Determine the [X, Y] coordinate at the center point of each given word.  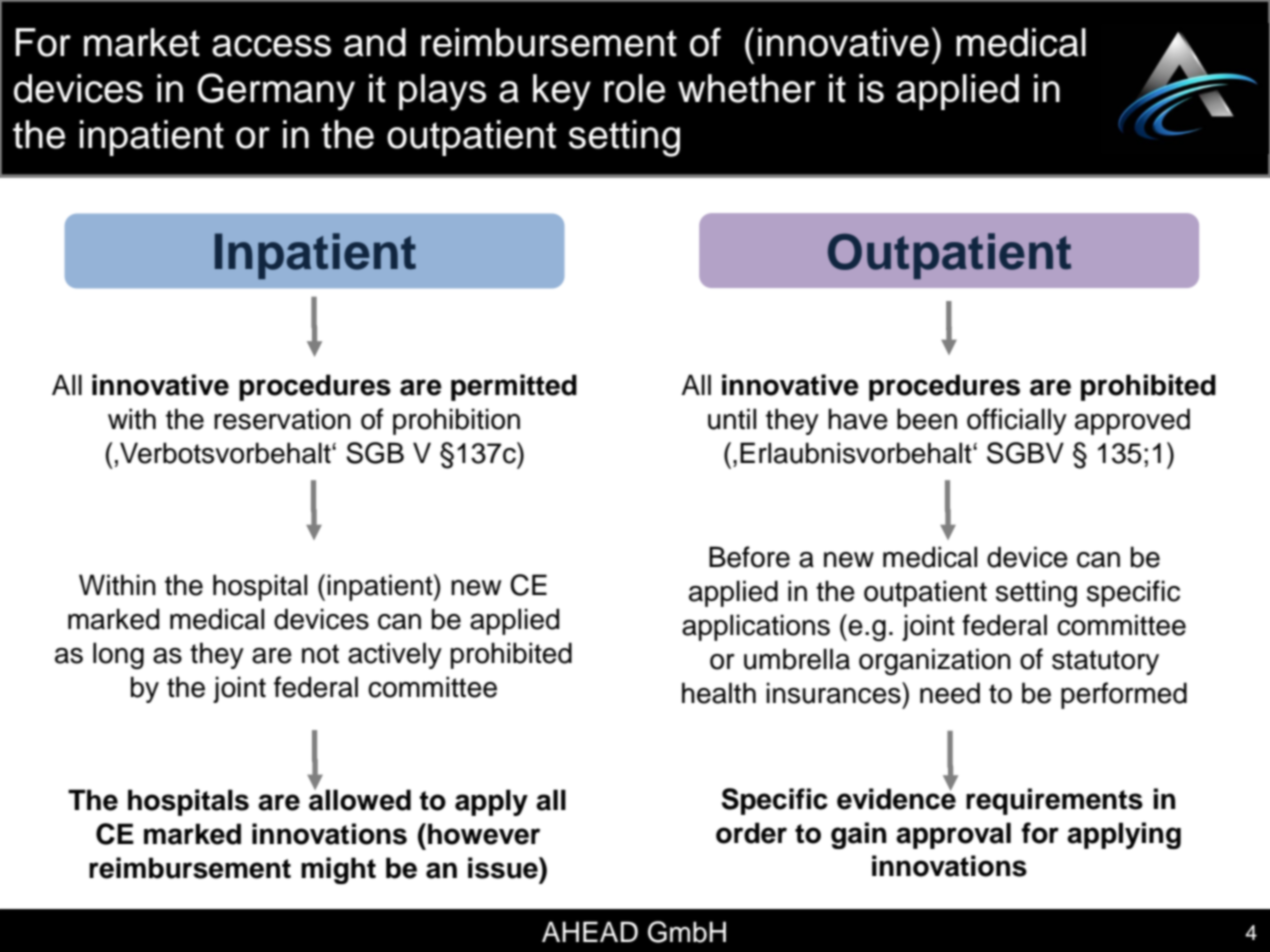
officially [1017, 421]
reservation [282, 419]
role [634, 88]
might [338, 870]
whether [747, 88]
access [271, 46]
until [732, 419]
